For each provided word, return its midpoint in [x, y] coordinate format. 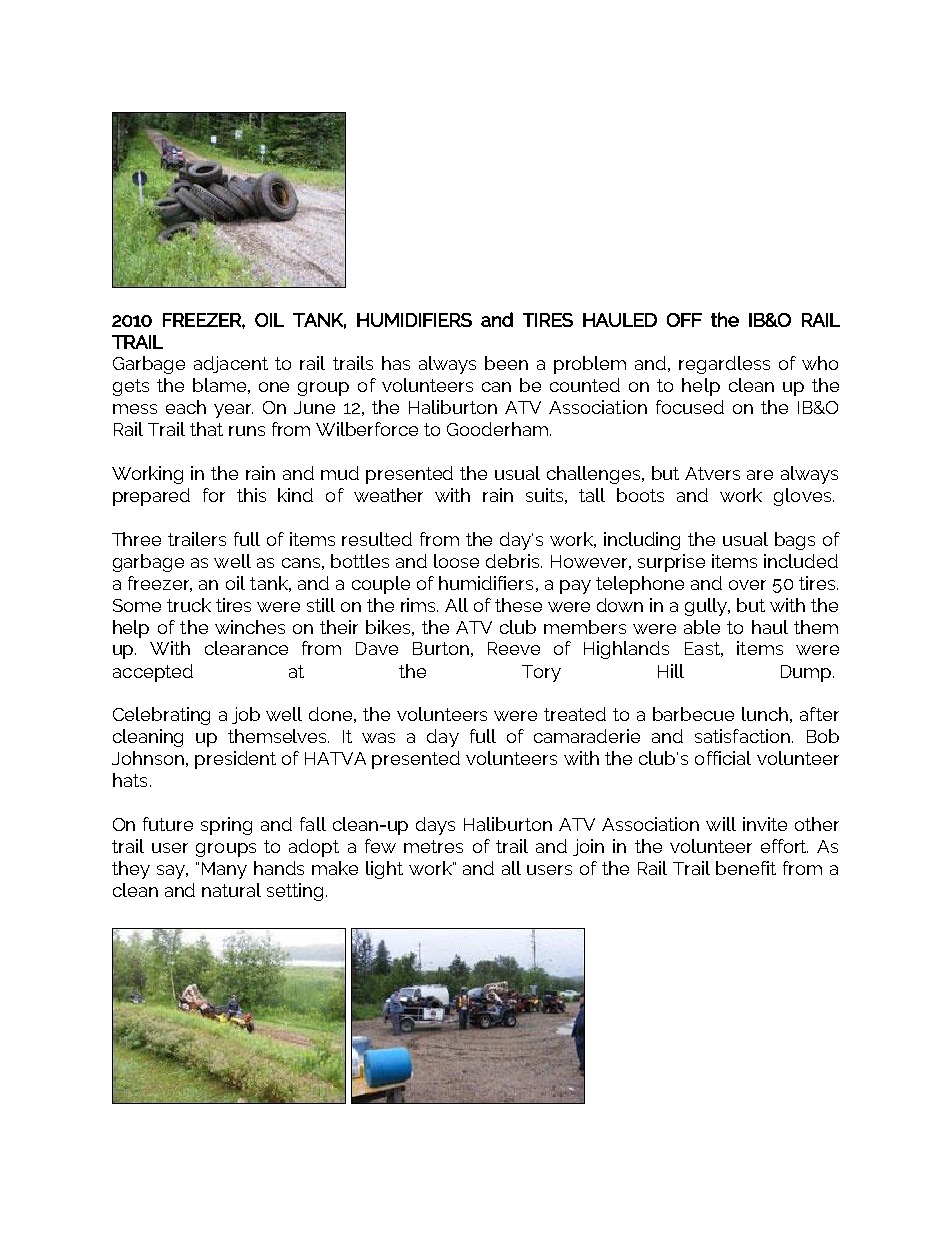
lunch [765, 714]
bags [795, 541]
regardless [724, 365]
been [506, 363]
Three [136, 539]
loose [456, 561]
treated [575, 714]
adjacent [231, 364]
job [246, 715]
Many [224, 870]
